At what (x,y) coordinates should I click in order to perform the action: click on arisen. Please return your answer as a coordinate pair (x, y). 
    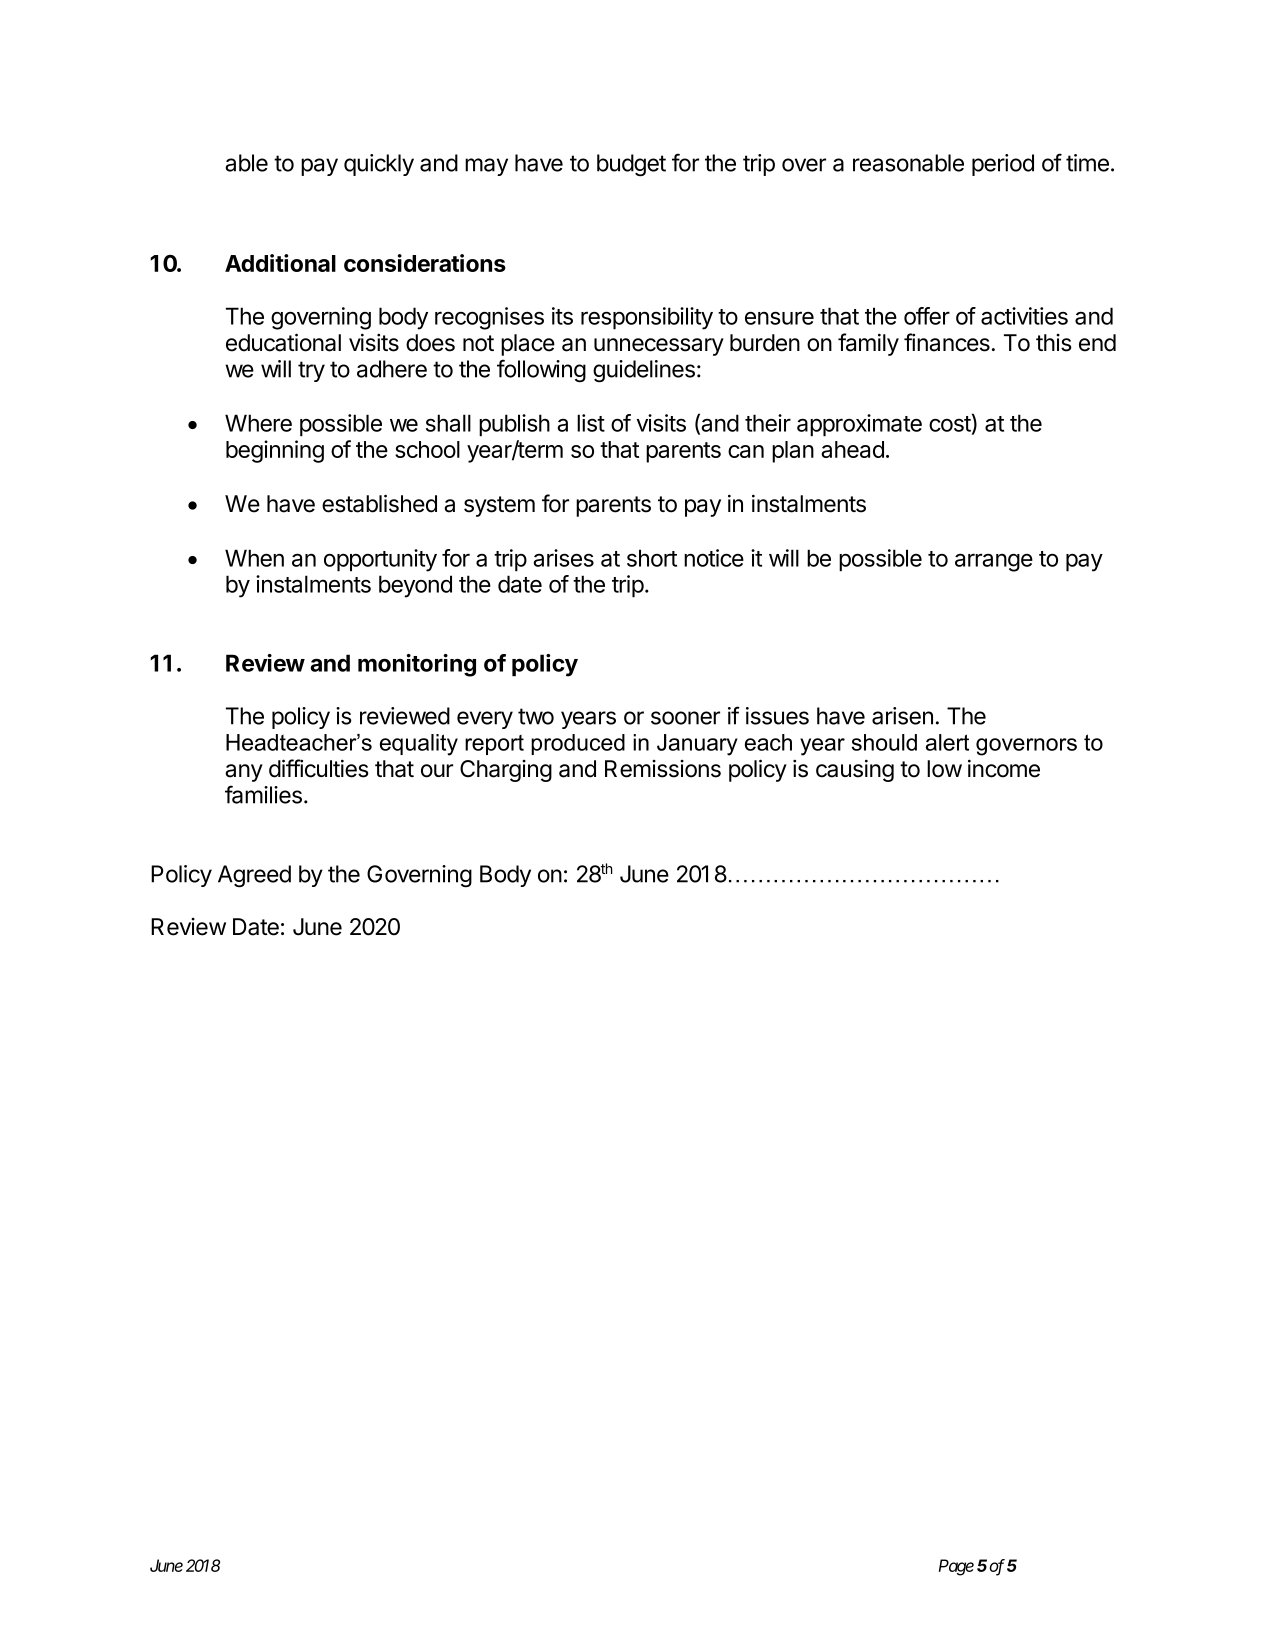
    Looking at the image, I should click on (902, 716).
